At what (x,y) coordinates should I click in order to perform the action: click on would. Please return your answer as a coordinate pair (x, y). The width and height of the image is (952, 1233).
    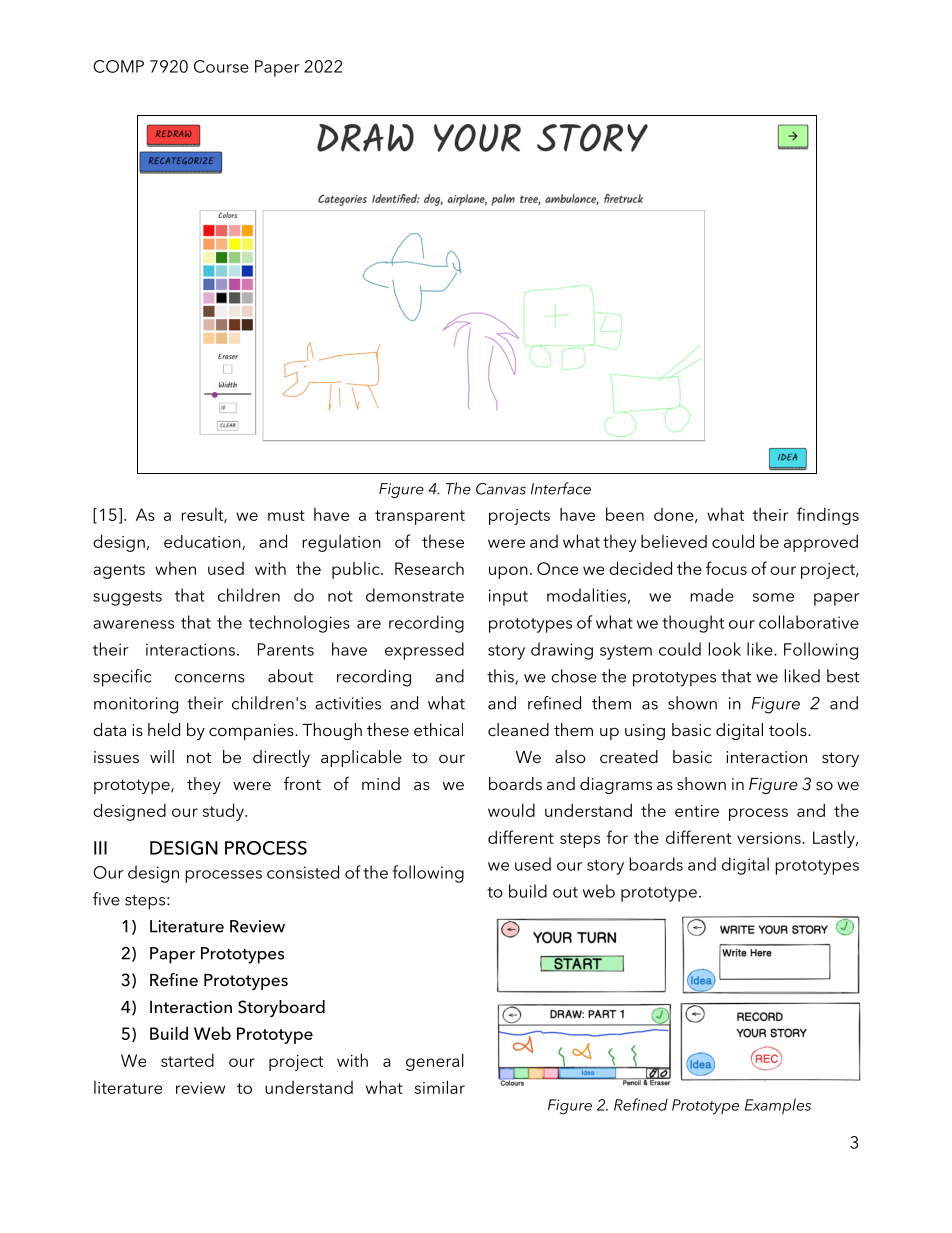
    Looking at the image, I should click on (511, 810).
